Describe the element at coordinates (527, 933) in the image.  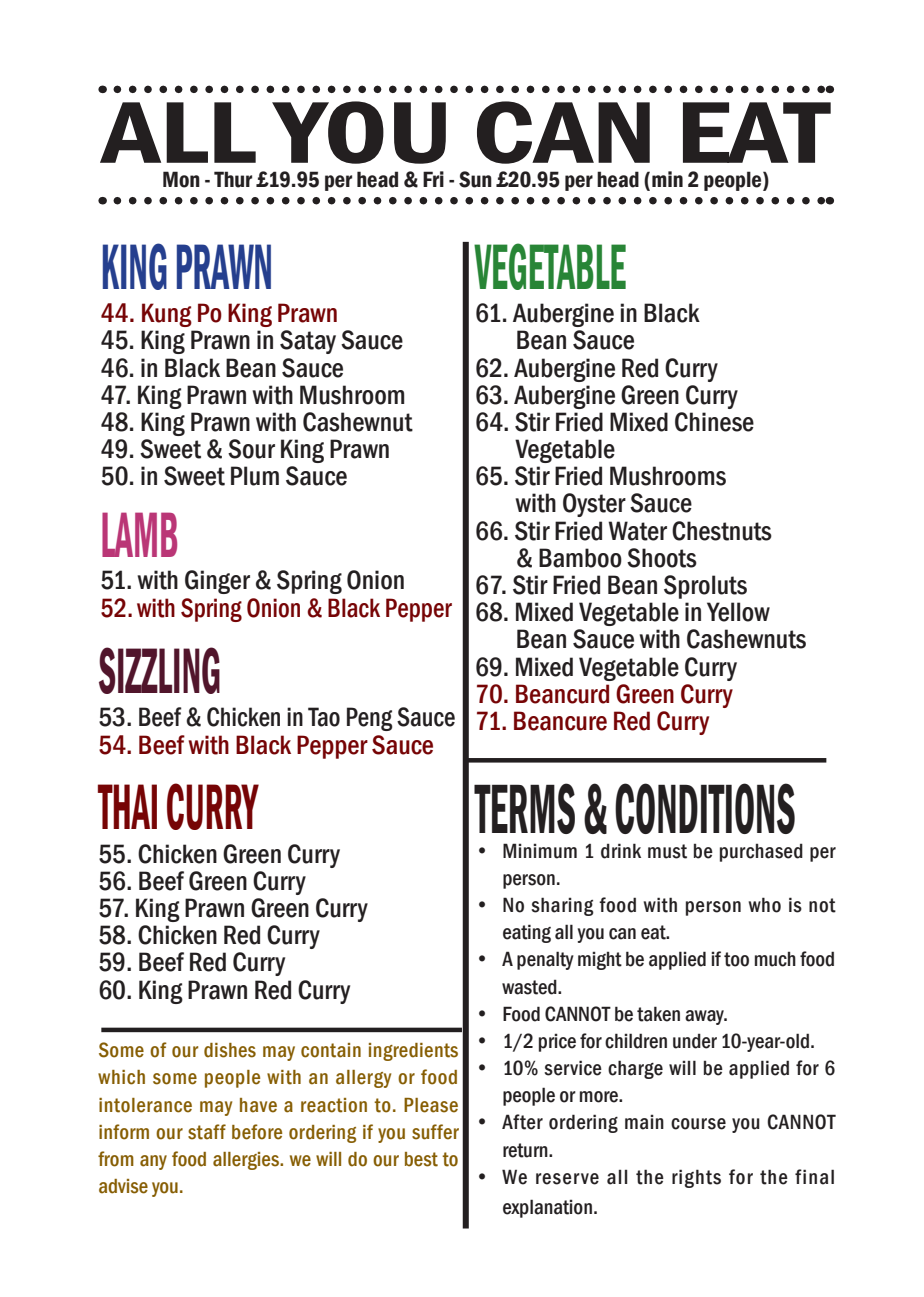
I see `eating` at that location.
